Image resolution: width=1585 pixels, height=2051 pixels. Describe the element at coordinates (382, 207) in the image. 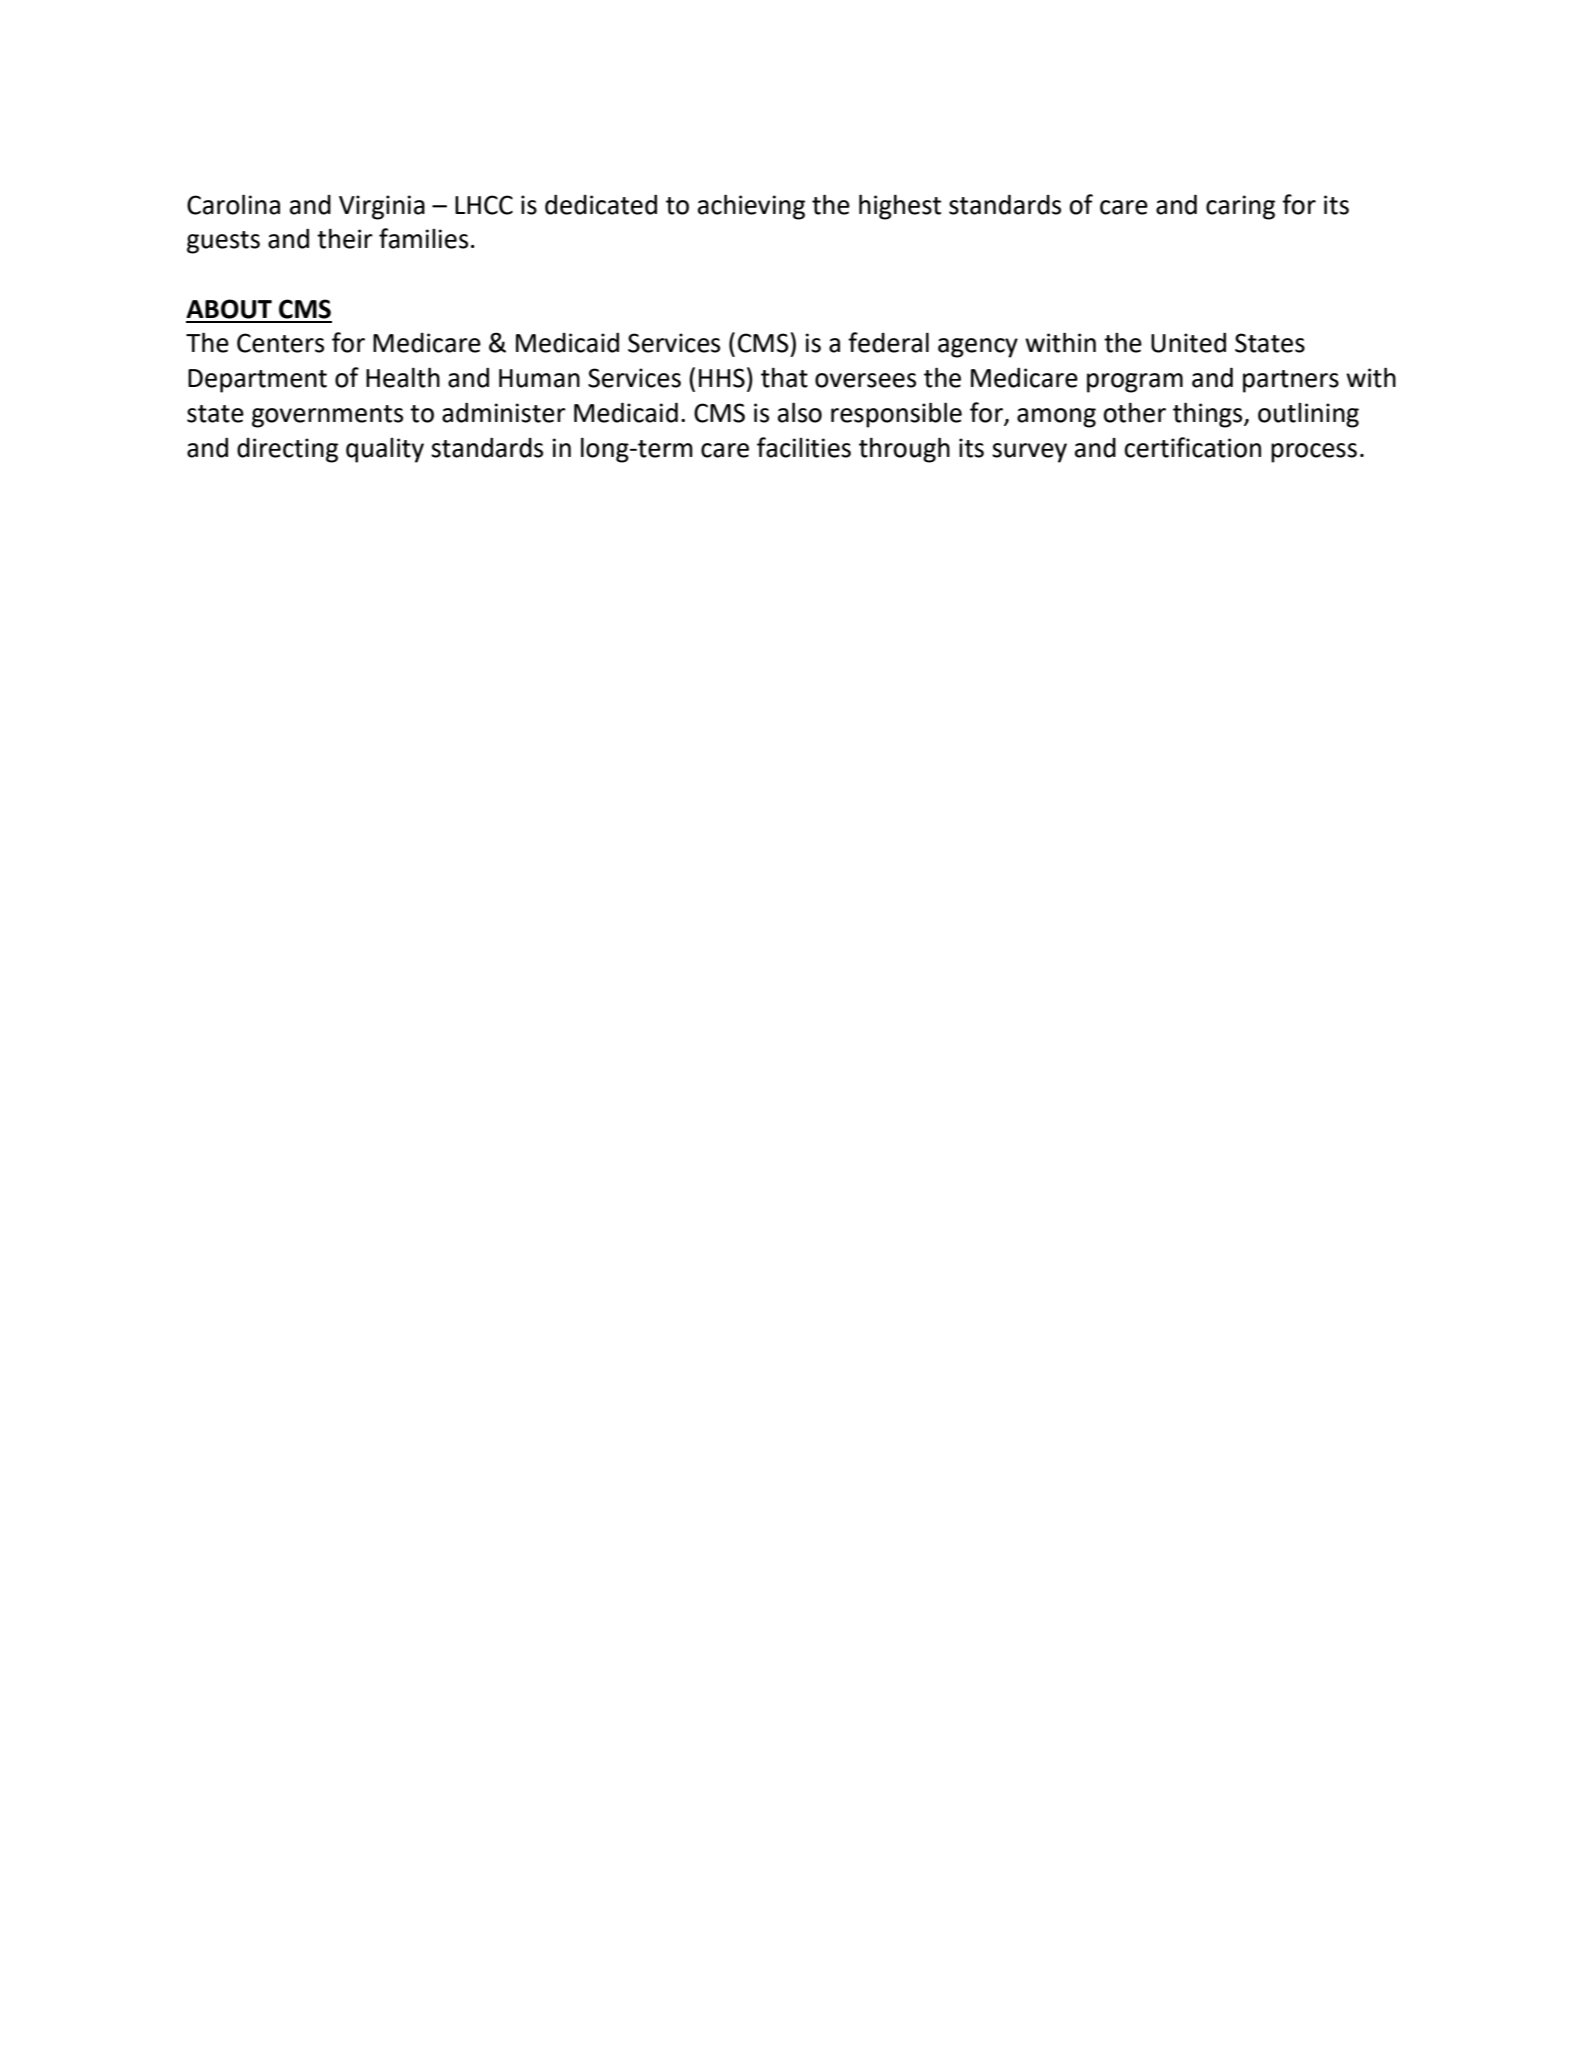

I see `Virginia` at that location.
